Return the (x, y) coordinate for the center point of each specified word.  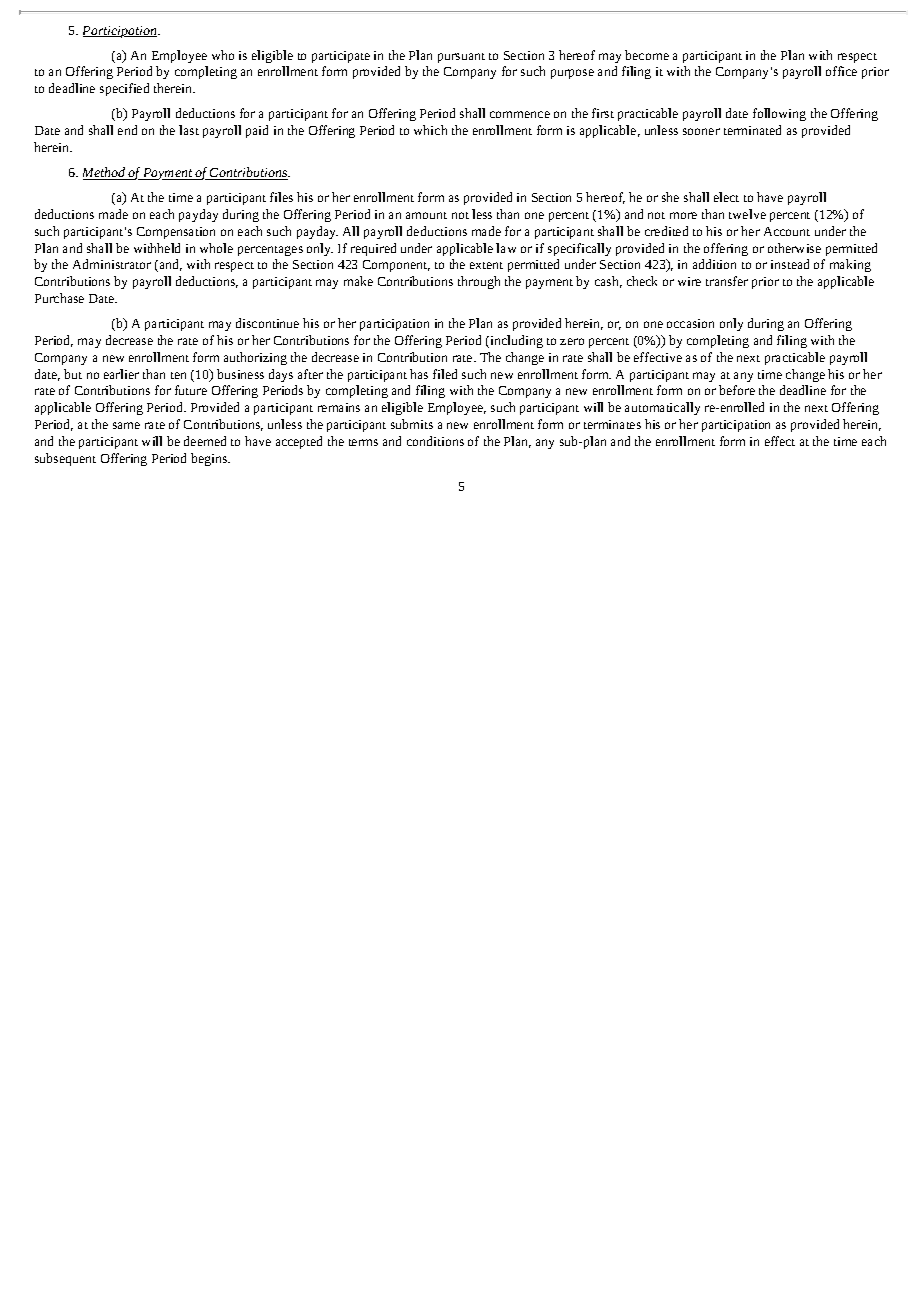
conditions (435, 441)
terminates (612, 424)
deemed (205, 441)
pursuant (461, 58)
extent (486, 265)
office (841, 71)
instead (790, 264)
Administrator (112, 264)
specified (124, 89)
